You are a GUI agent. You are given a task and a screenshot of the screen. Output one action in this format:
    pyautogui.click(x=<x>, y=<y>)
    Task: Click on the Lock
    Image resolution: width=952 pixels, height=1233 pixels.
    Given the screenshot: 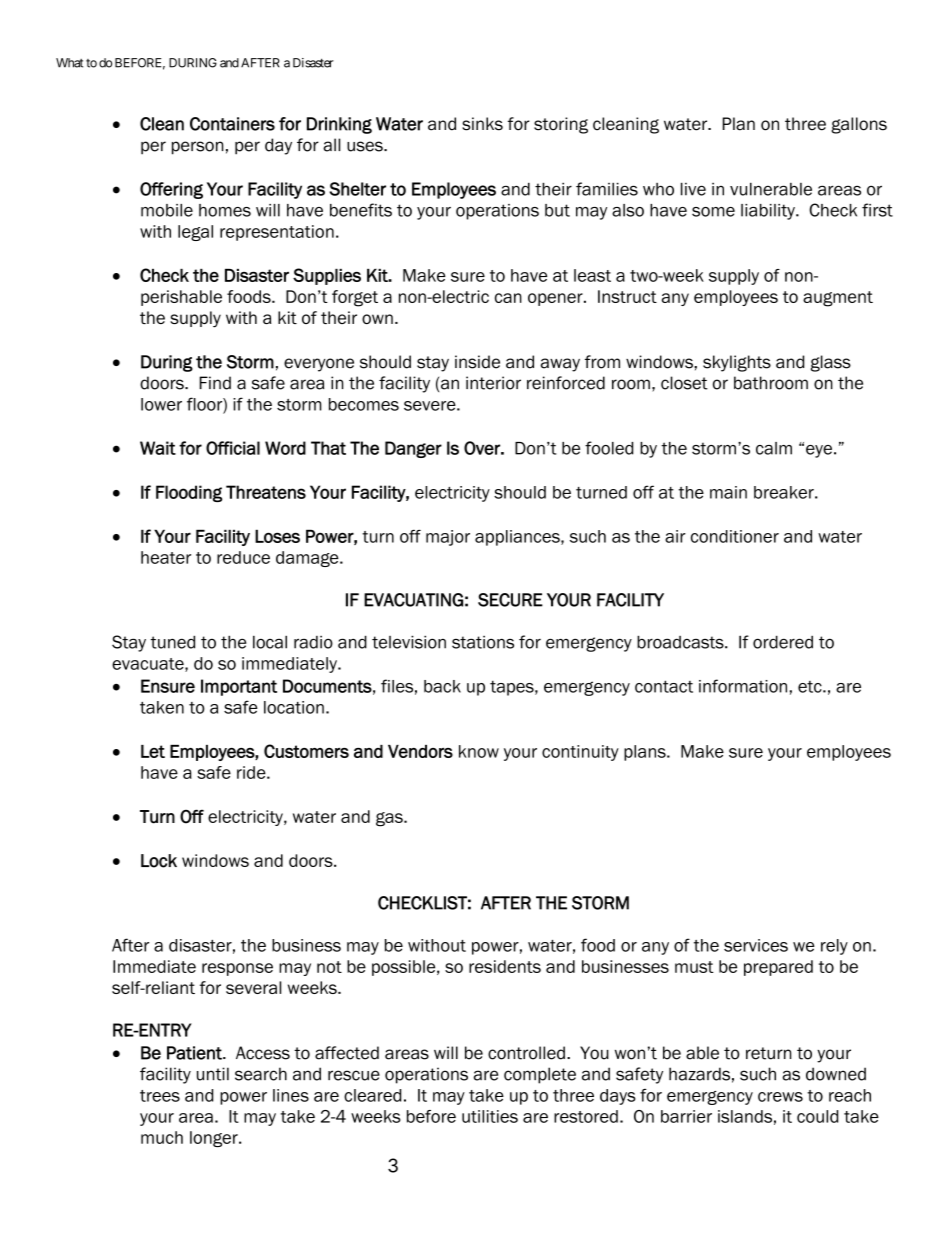 What is the action you would take?
    pyautogui.click(x=159, y=861)
